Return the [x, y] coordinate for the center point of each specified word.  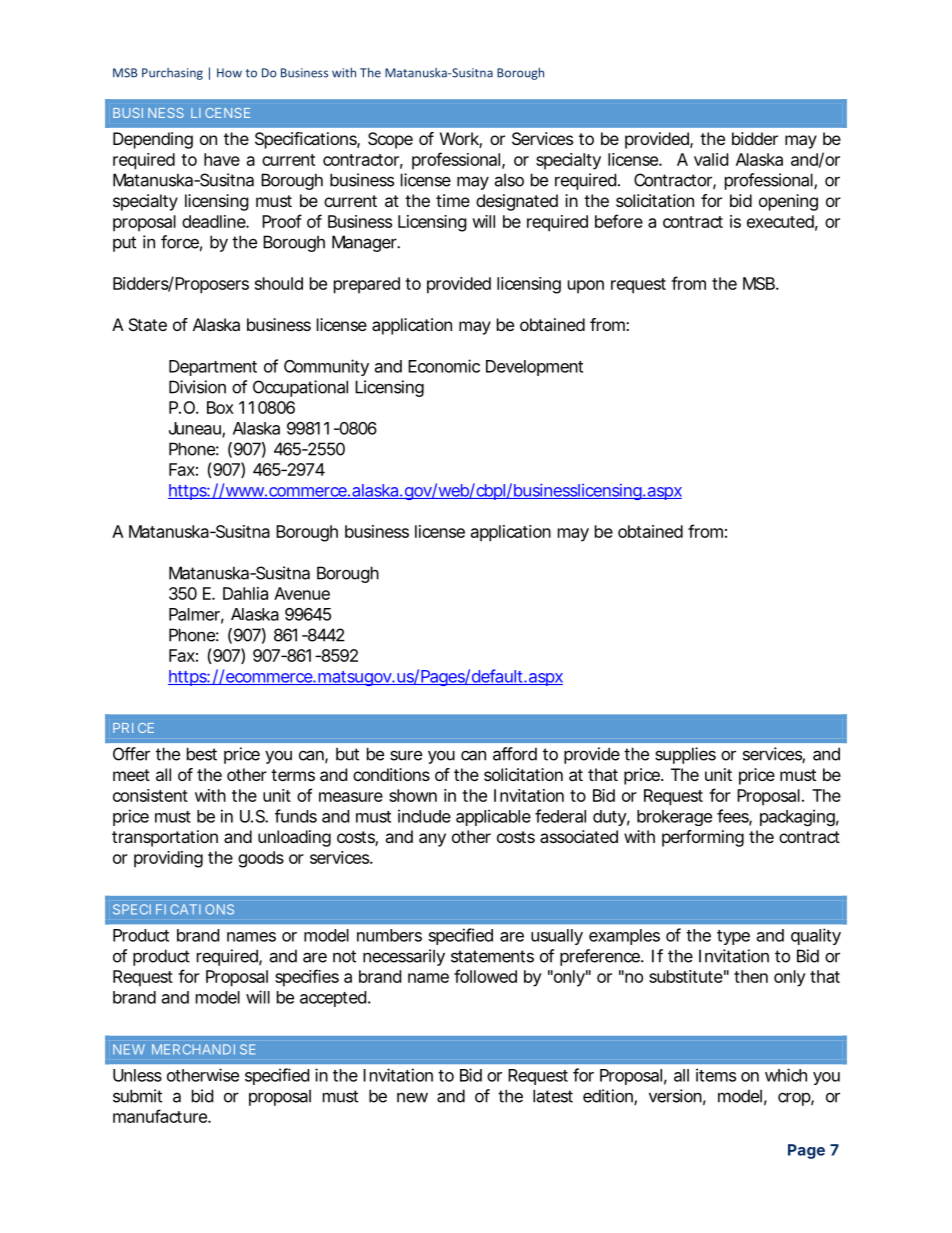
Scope [390, 140]
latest [553, 1096]
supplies [685, 755]
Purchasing [172, 74]
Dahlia [245, 593]
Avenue [302, 593]
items [716, 1075]
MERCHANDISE [203, 1049]
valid [711, 159]
